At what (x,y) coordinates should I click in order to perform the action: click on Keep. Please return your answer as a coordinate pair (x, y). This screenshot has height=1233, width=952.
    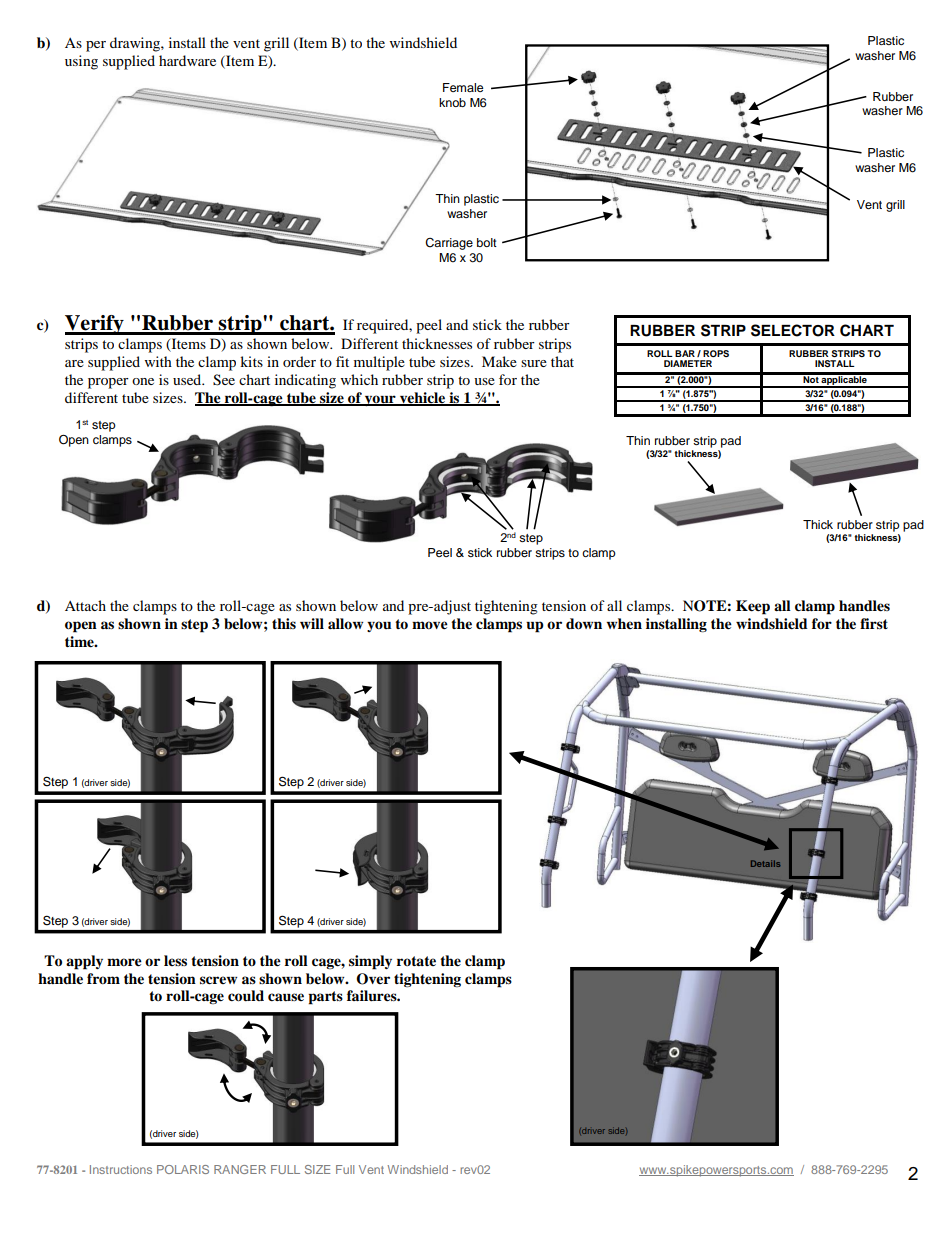
    Looking at the image, I should click on (753, 607).
